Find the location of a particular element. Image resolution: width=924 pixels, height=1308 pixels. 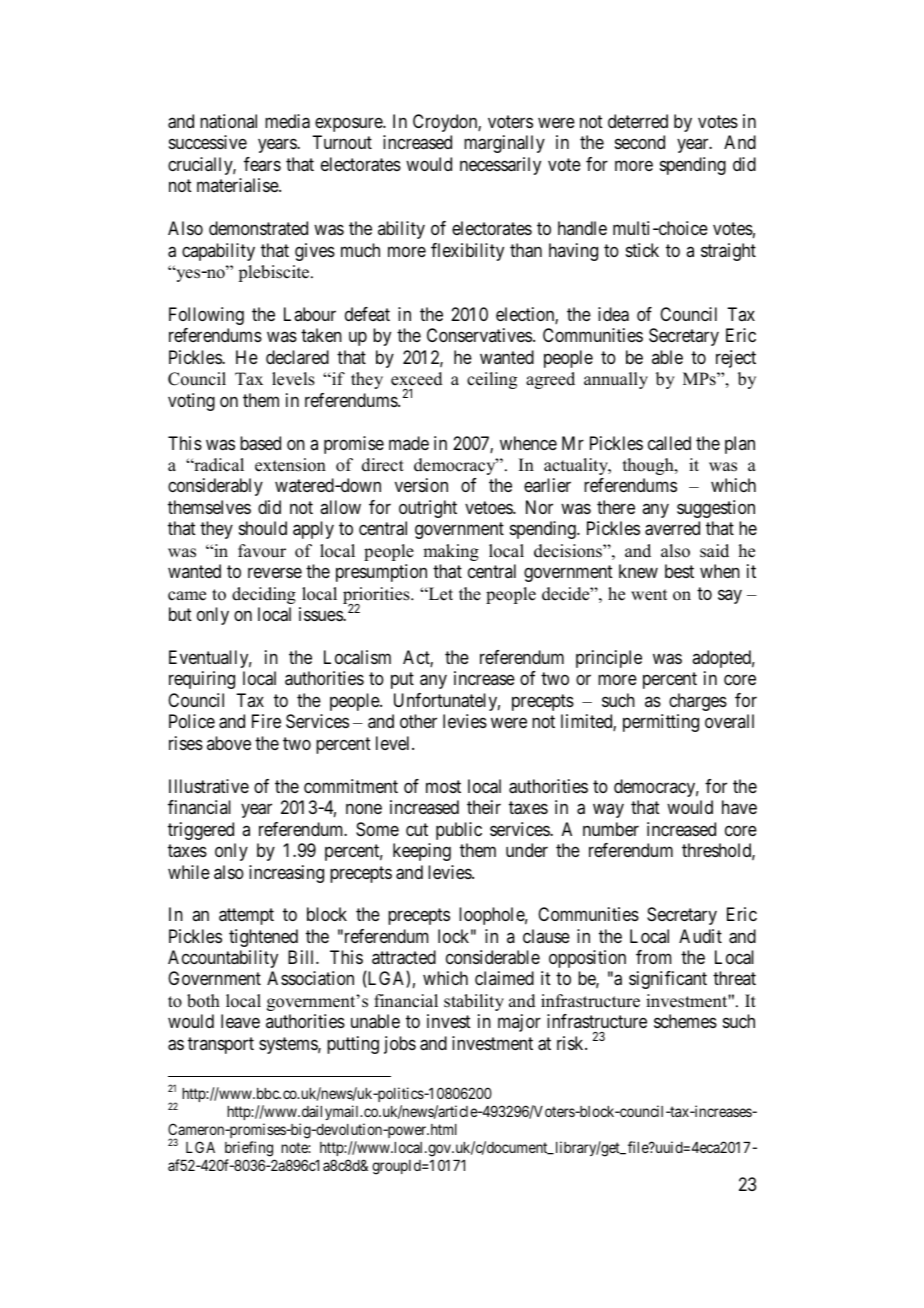

schemes is located at coordinates (685, 1021).
